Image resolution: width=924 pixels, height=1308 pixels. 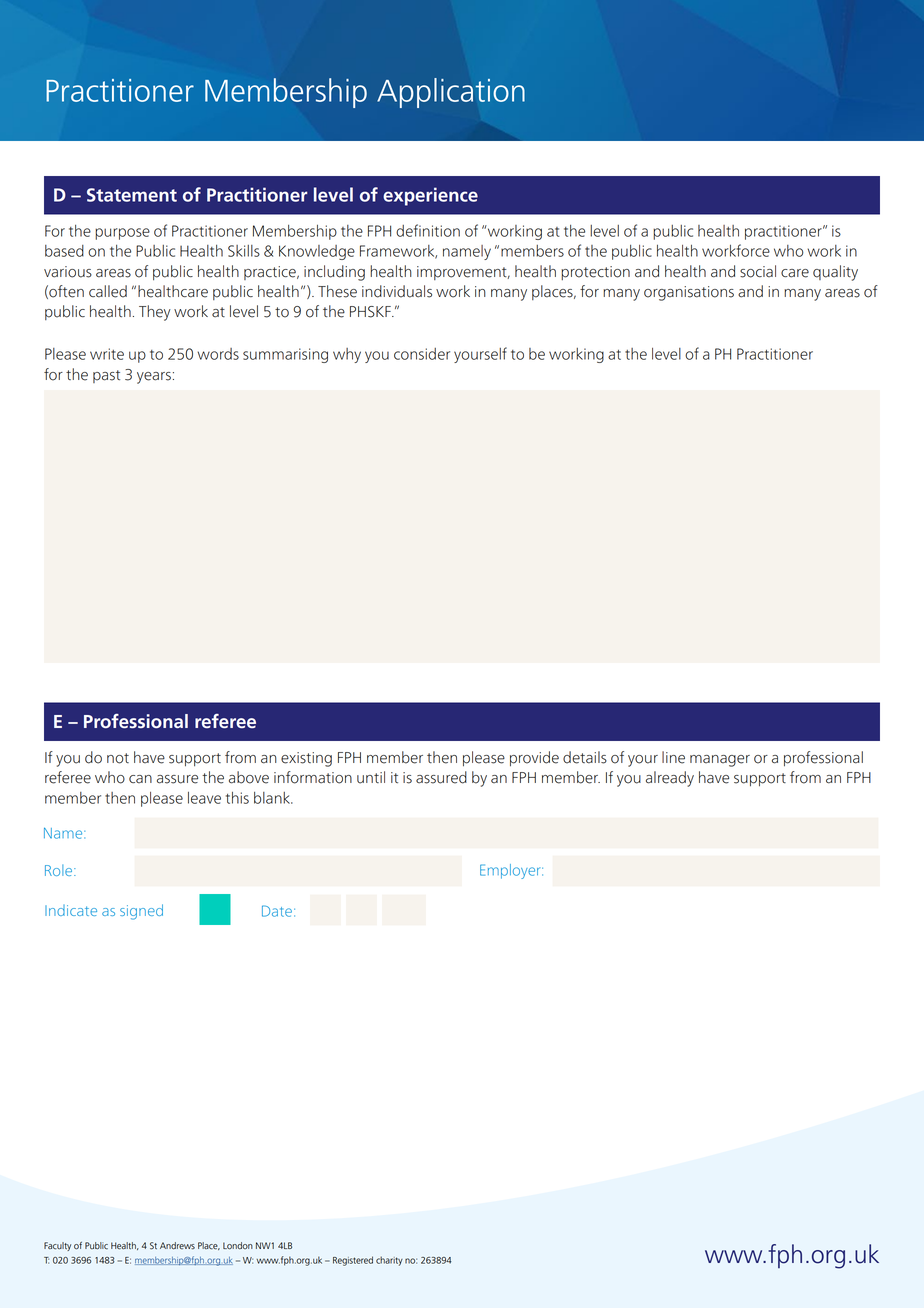 I want to click on charity, so click(x=389, y=1261).
